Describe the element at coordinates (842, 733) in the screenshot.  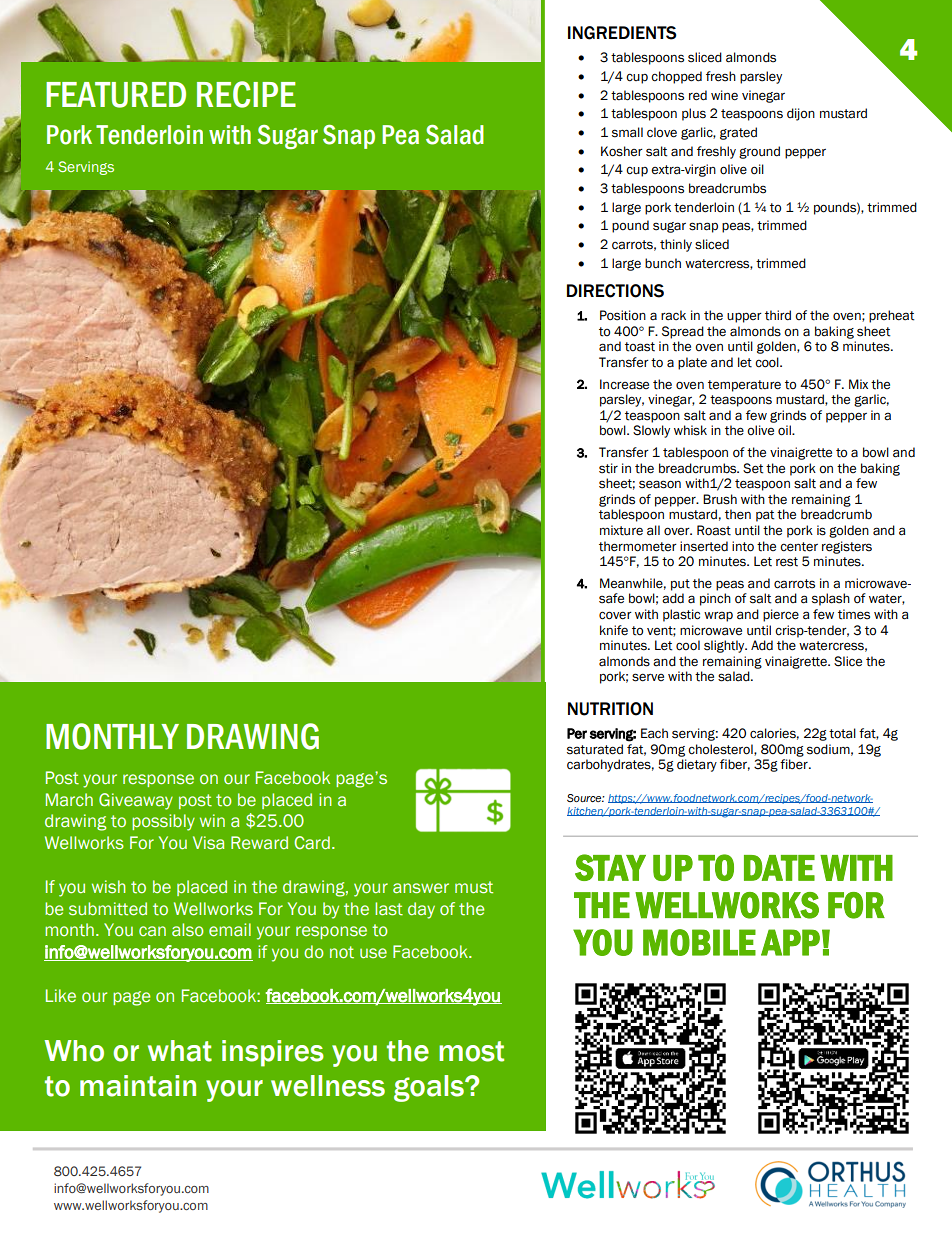
I see `total` at that location.
